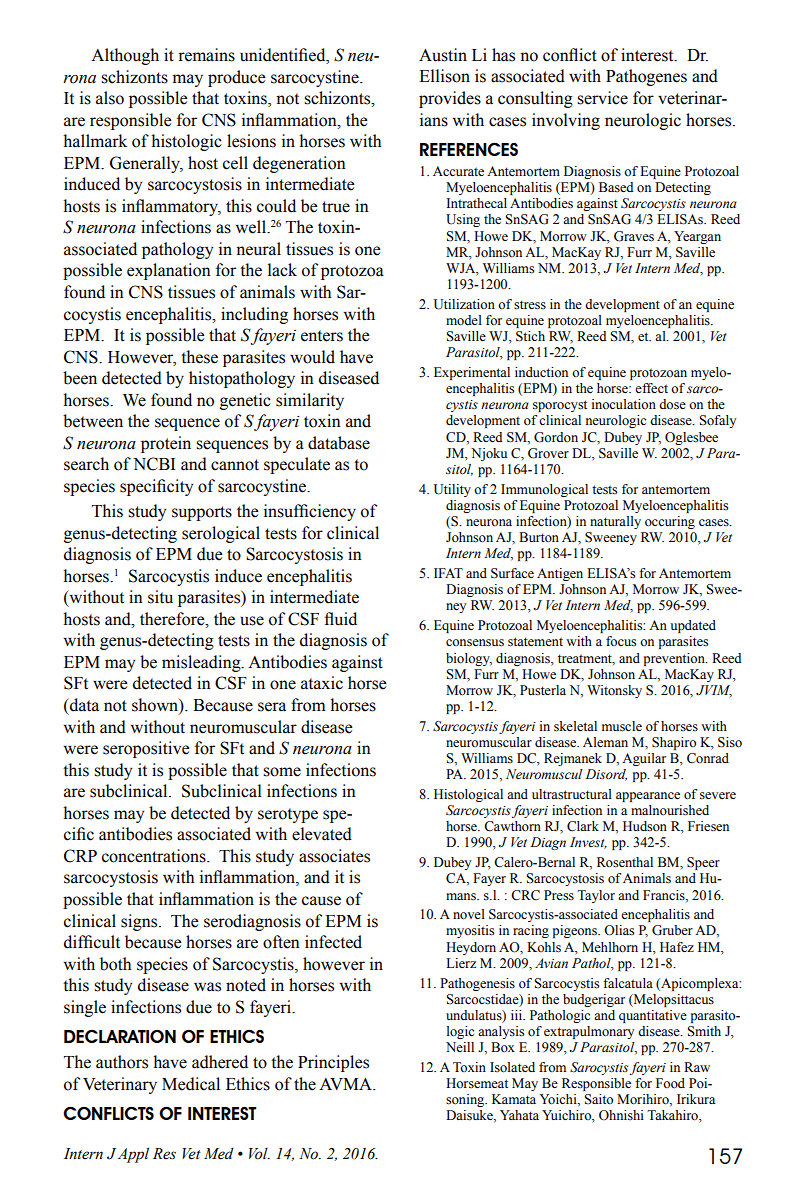  Describe the element at coordinates (155, 856) in the screenshot. I see `concentrations` at that location.
